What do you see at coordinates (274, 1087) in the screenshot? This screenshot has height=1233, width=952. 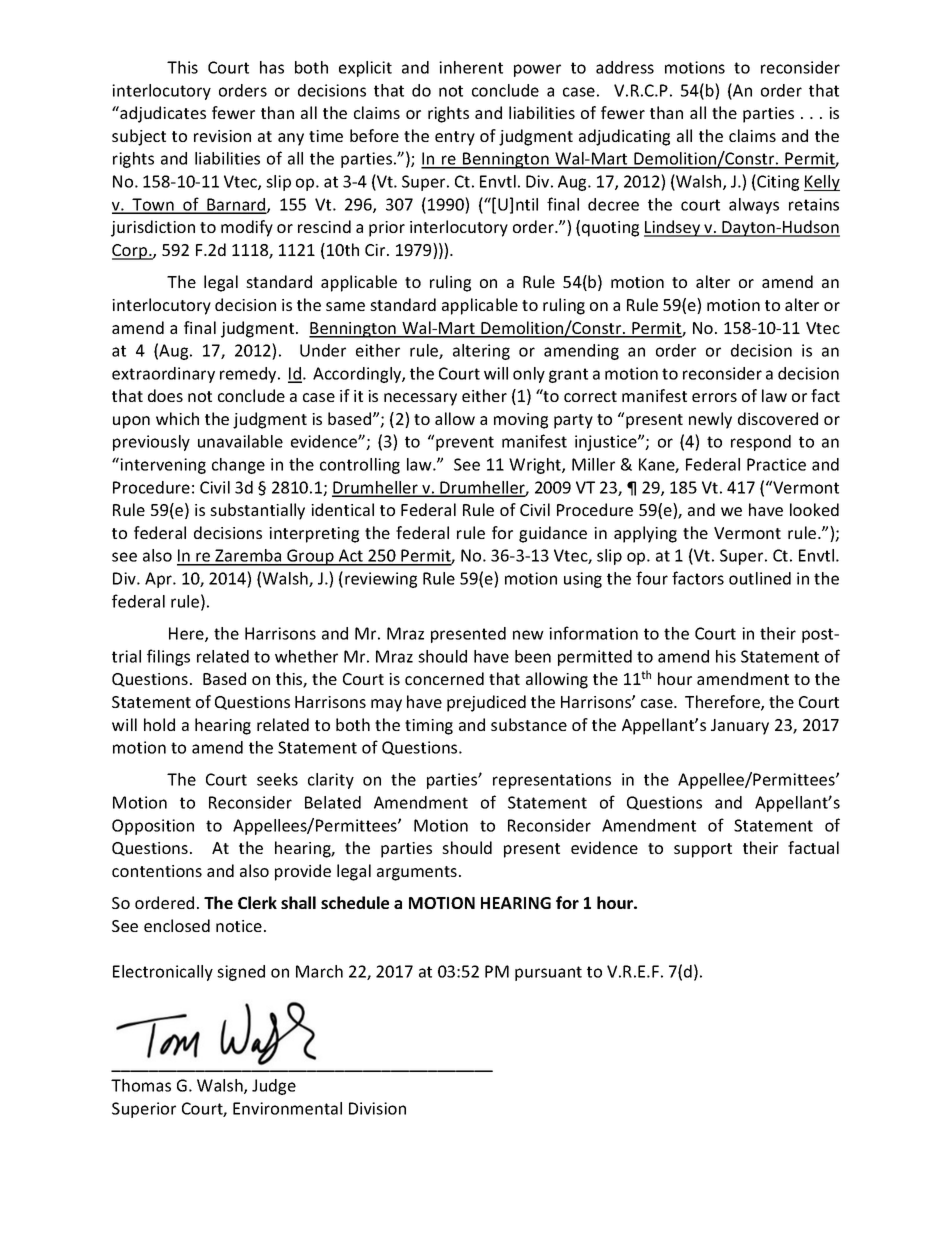 I see `Judge` at bounding box center [274, 1087].
